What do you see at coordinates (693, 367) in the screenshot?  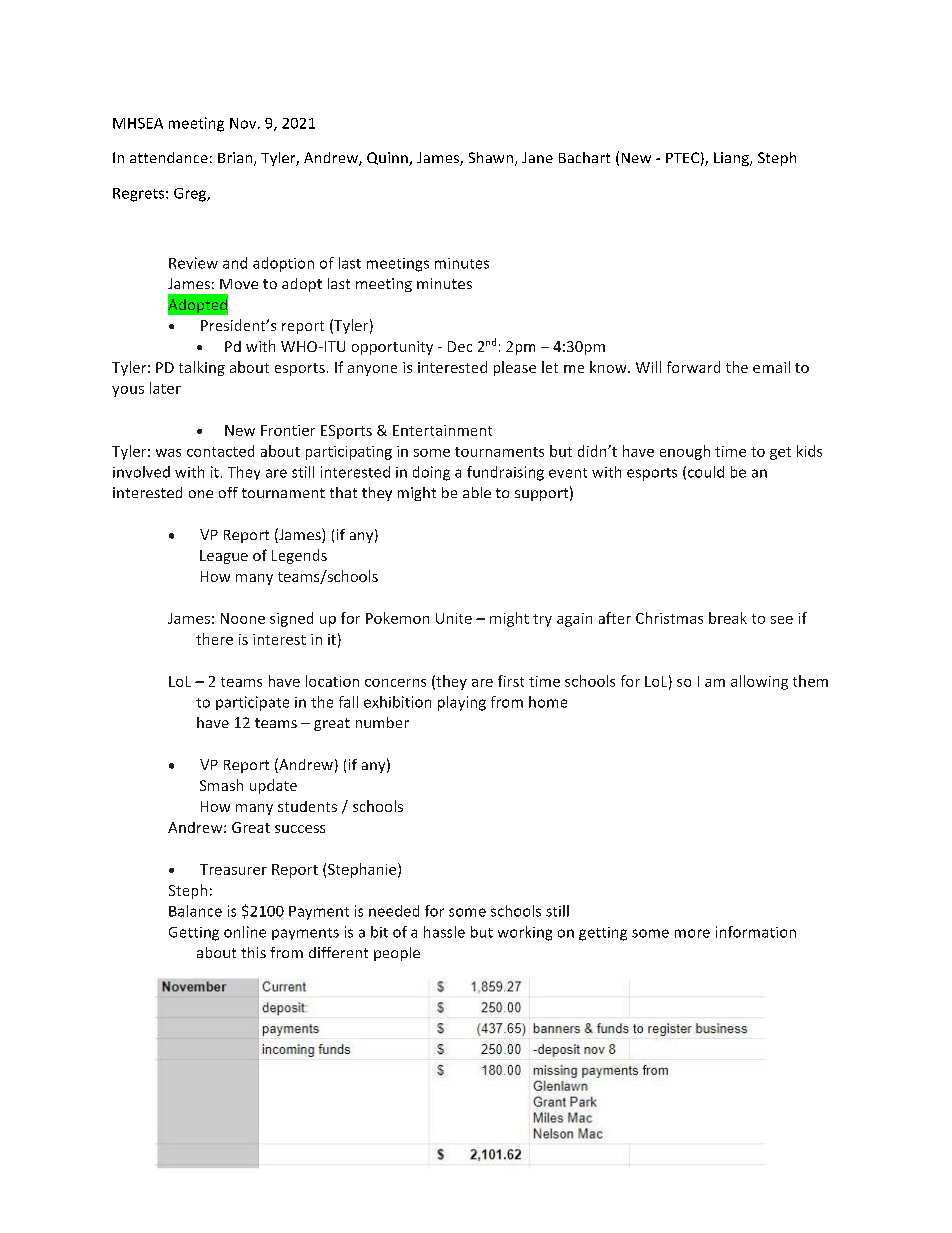 I see `forward` at bounding box center [693, 367].
